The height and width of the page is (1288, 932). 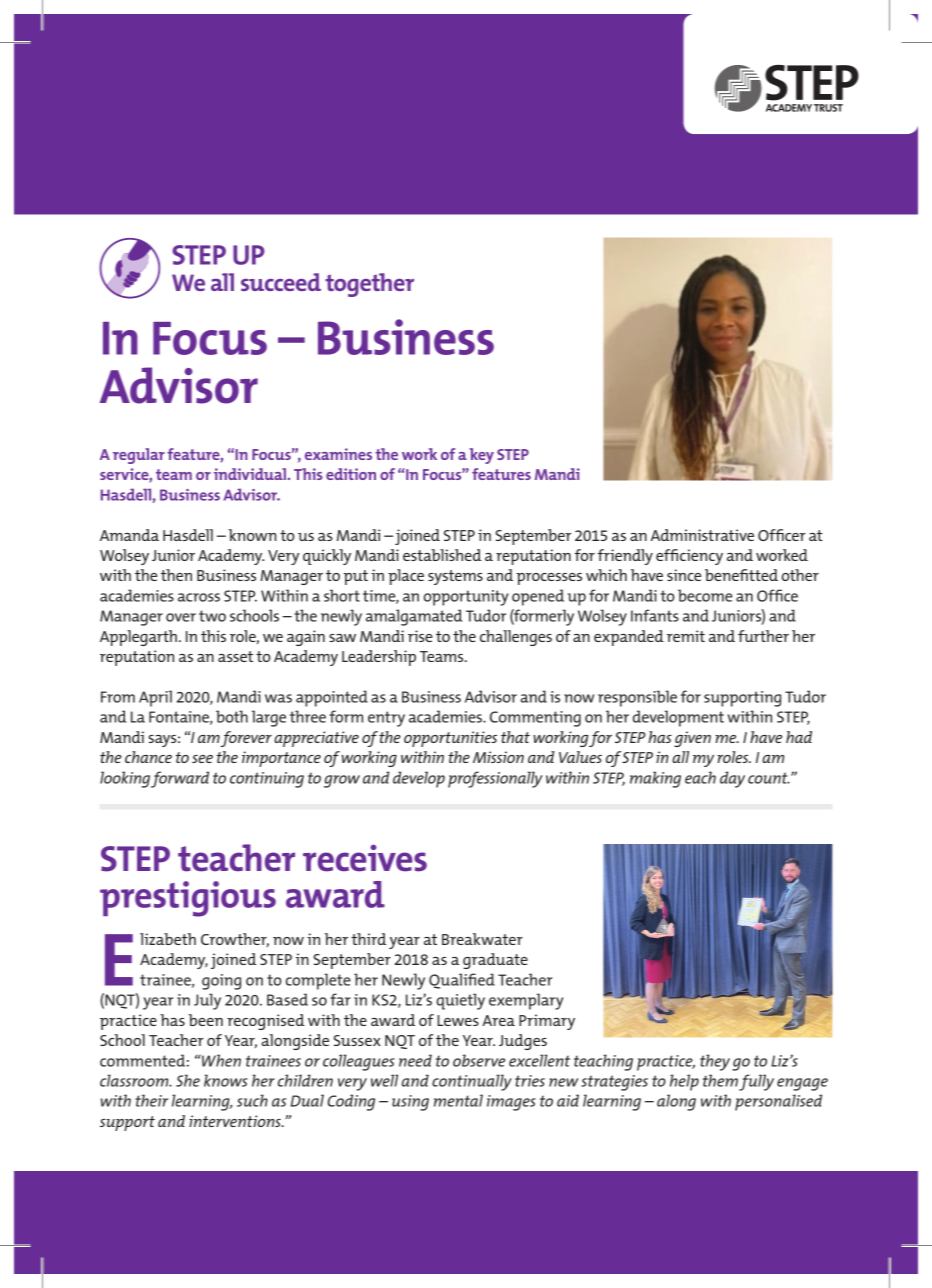 I want to click on knows, so click(x=226, y=1080).
